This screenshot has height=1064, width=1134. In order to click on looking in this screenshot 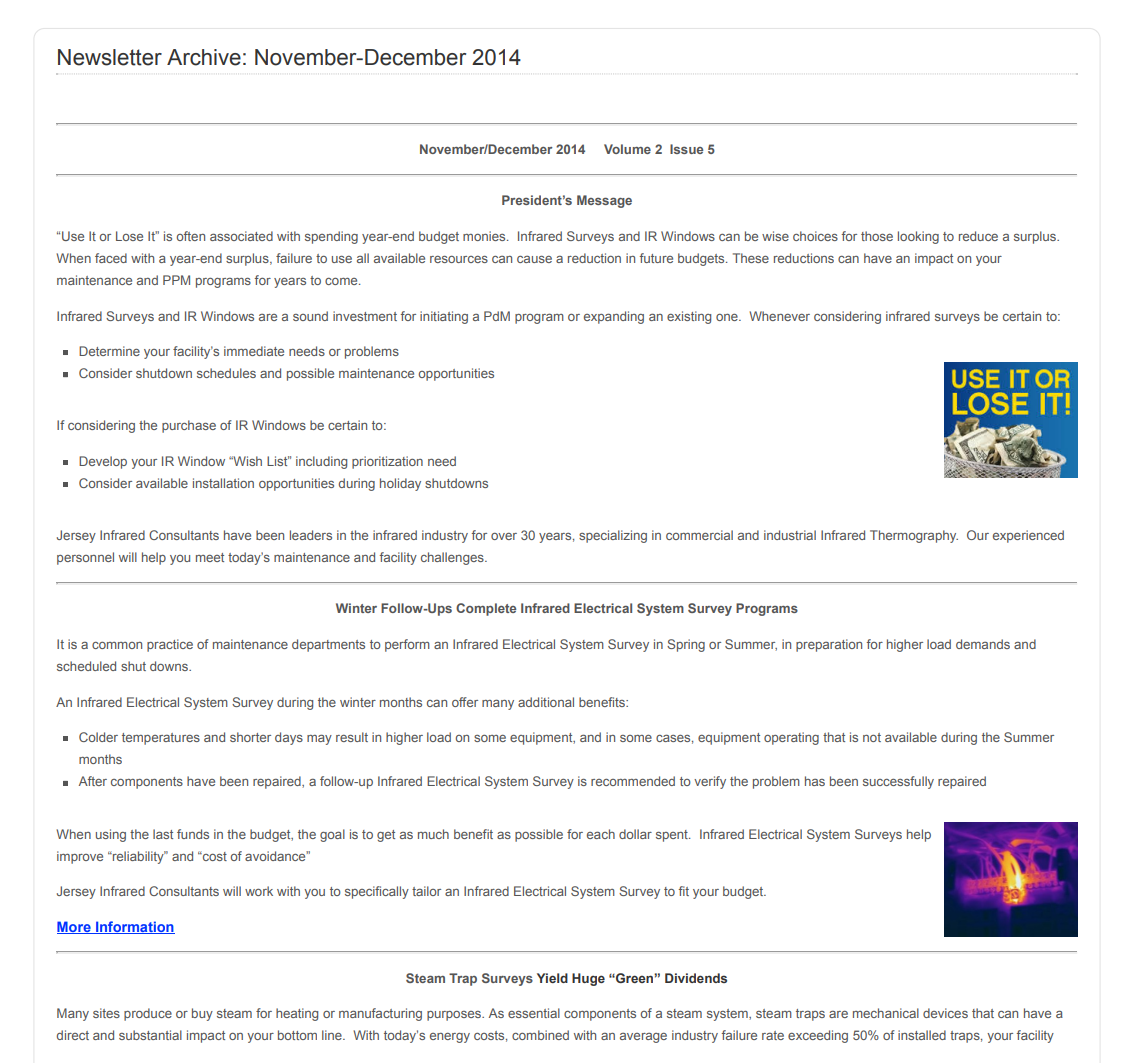, I will do `click(918, 237)`.
